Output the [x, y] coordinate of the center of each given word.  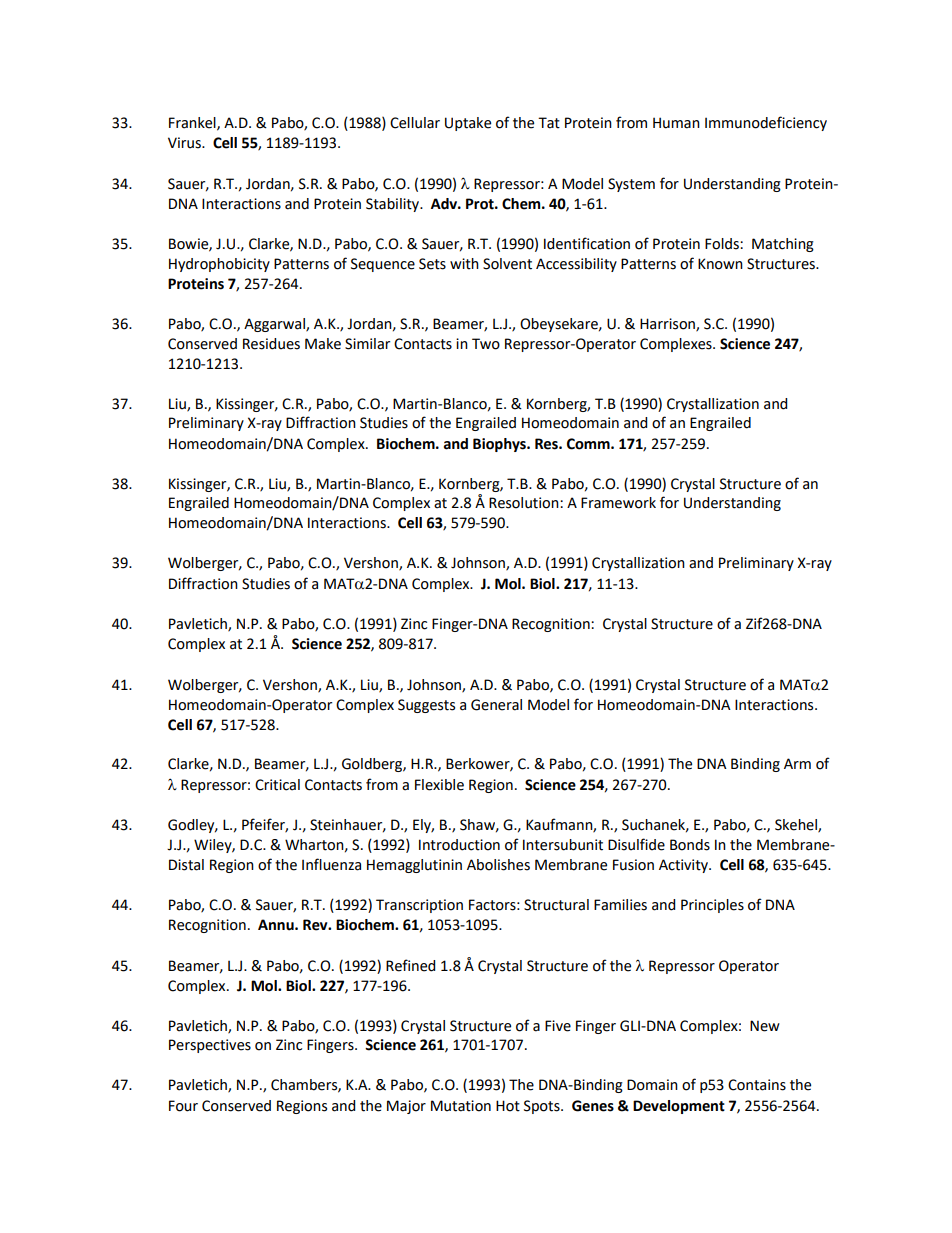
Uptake [468, 124]
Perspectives [210, 1046]
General [496, 705]
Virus [185, 143]
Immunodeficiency [766, 123]
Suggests [426, 706]
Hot [508, 1106]
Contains [757, 1085]
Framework [618, 503]
